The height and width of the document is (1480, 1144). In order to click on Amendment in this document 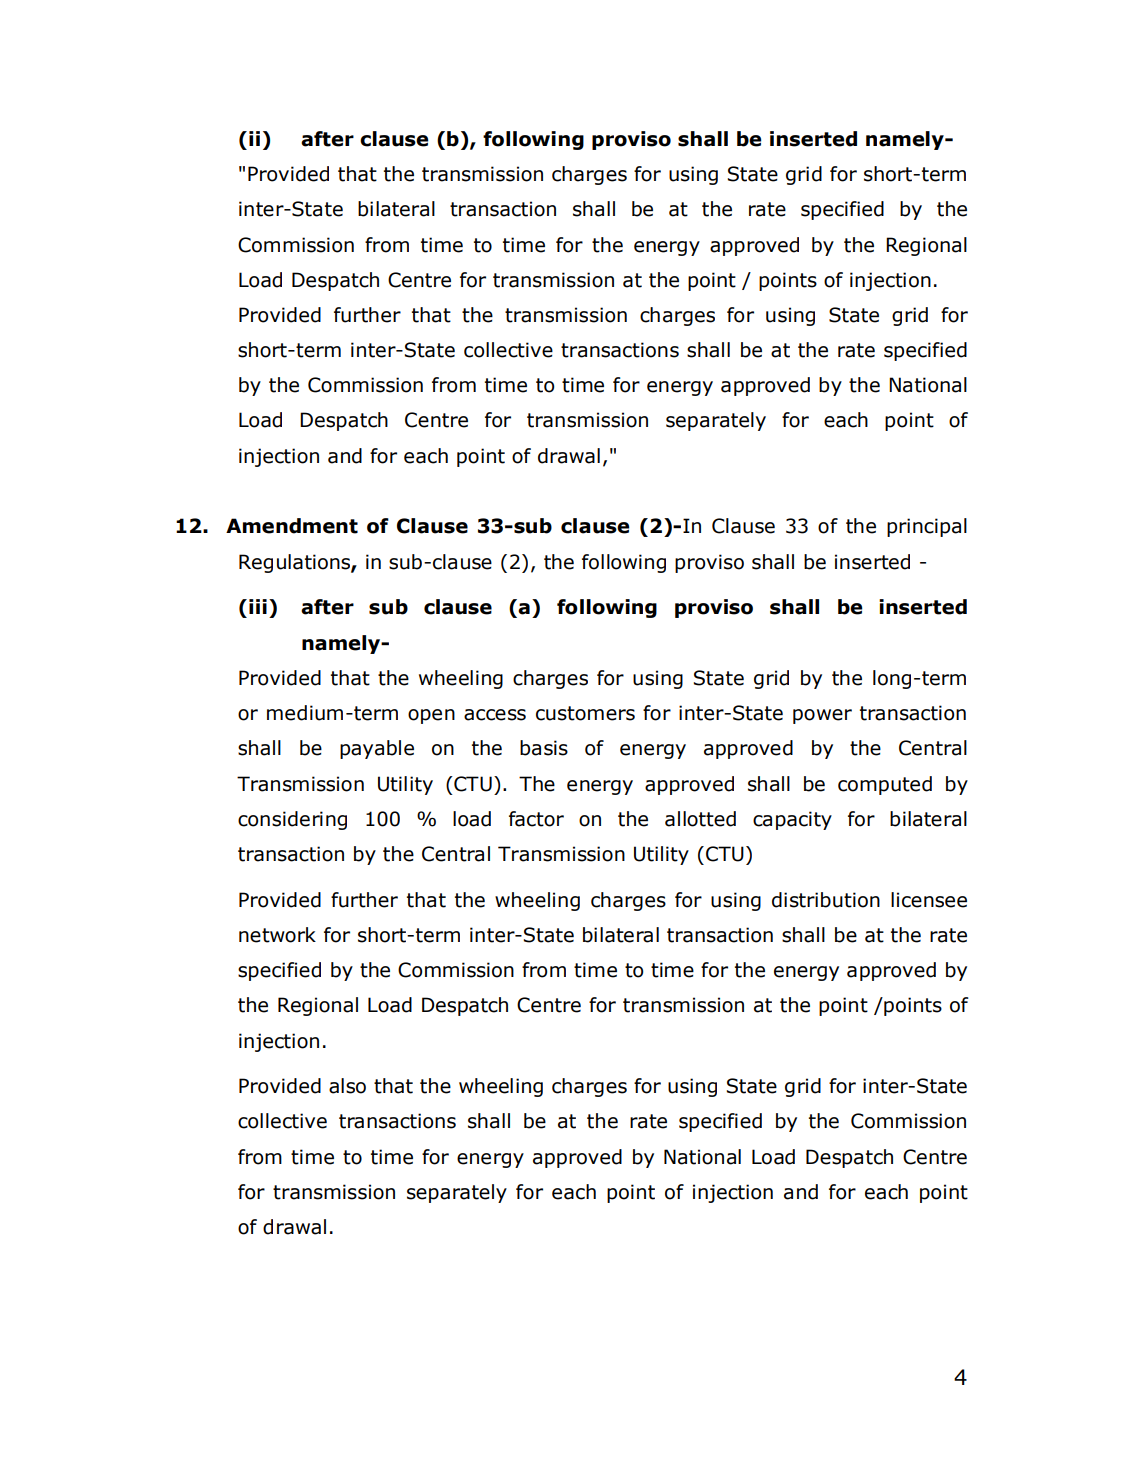, I will do `click(292, 526)`.
